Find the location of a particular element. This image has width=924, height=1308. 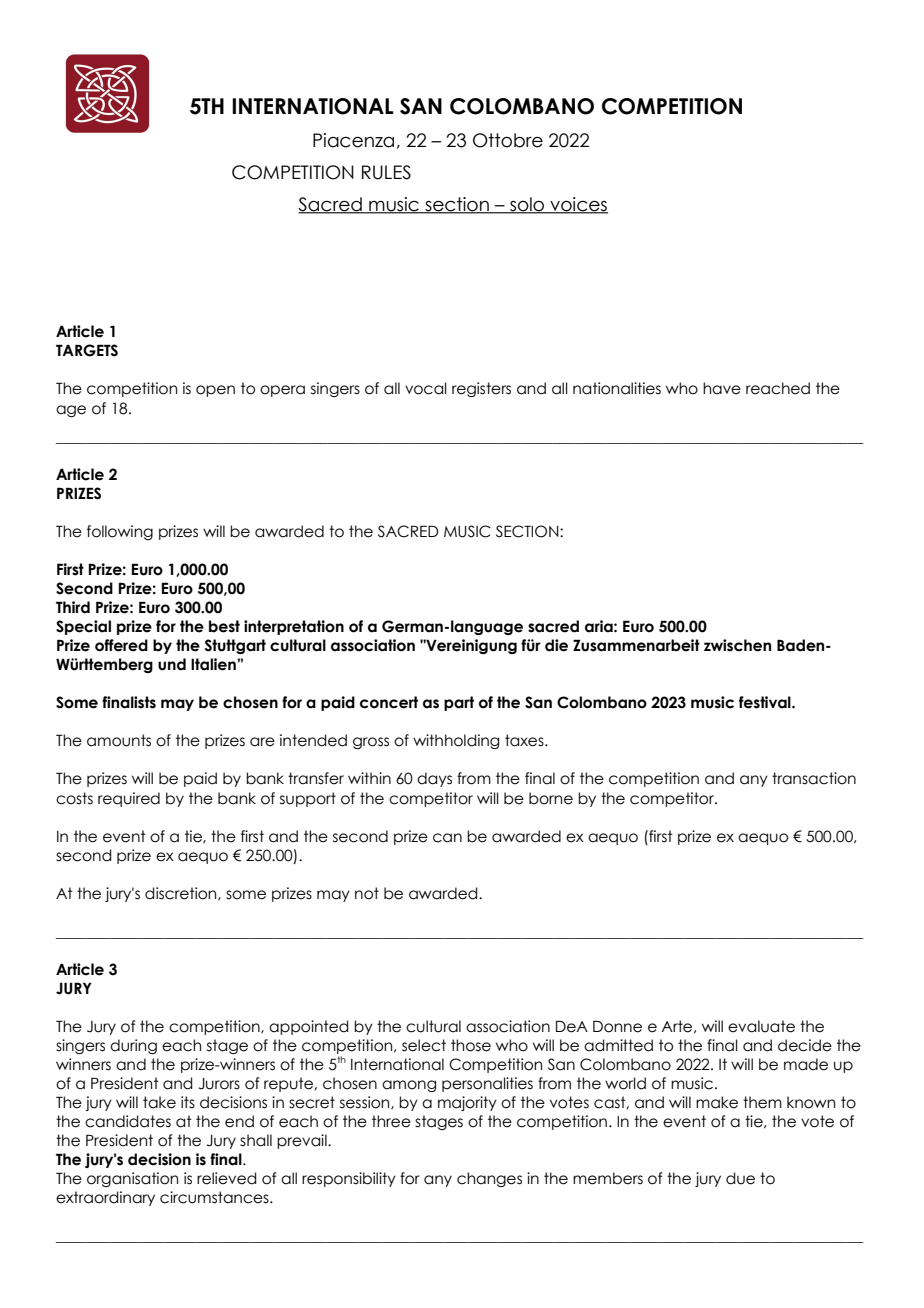

RULES is located at coordinates (386, 172).
